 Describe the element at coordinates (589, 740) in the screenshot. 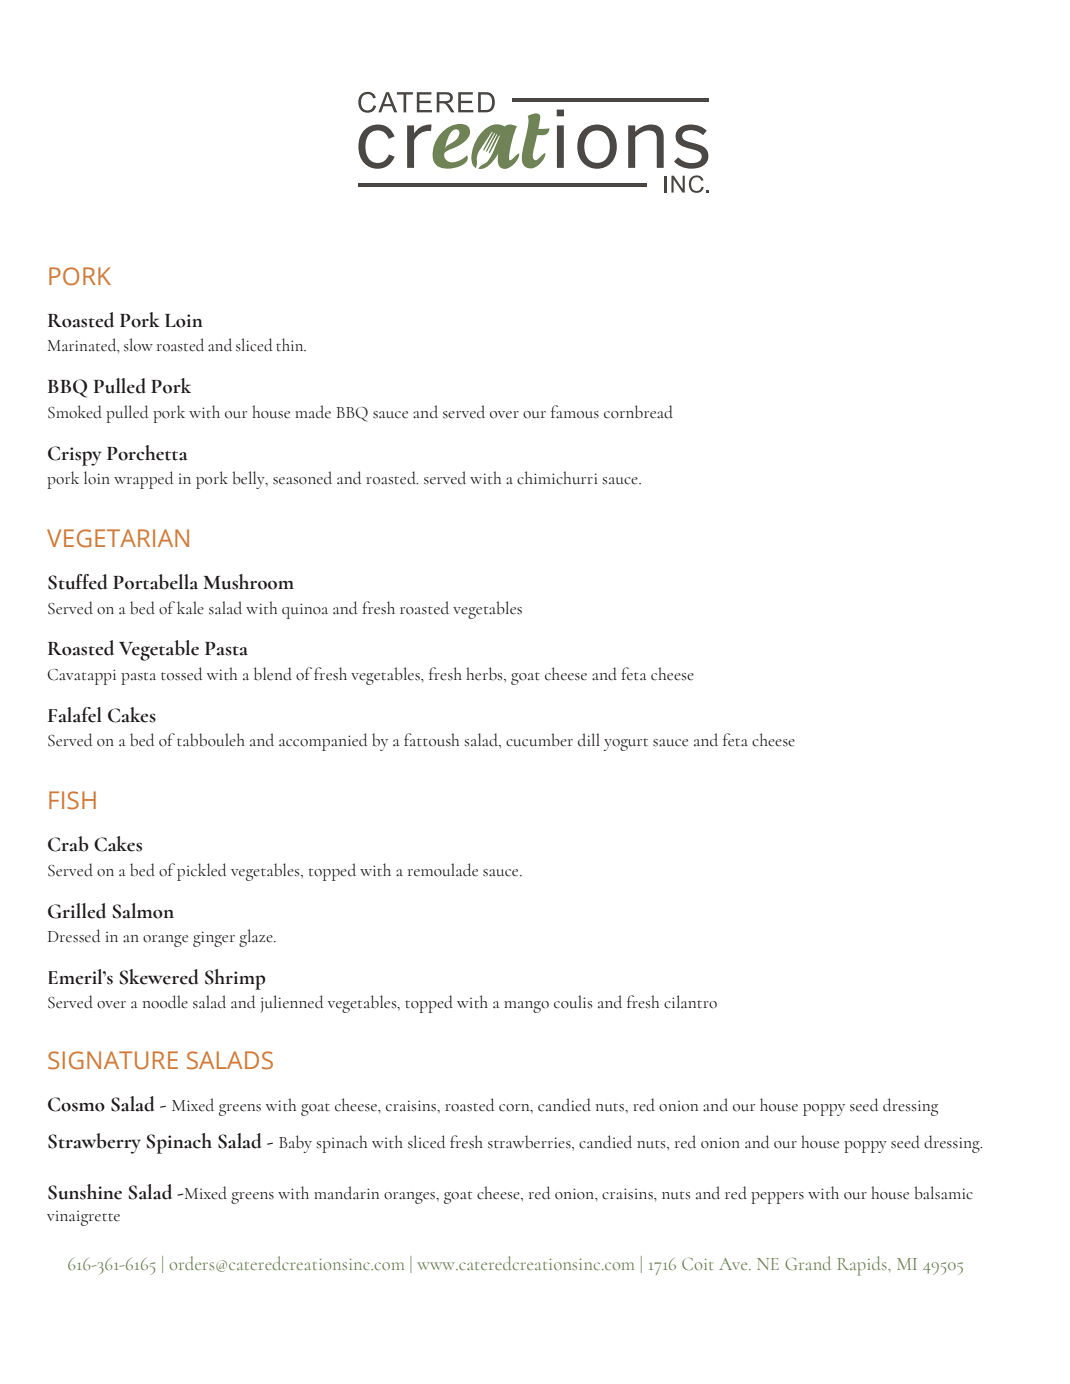

I see `dill` at that location.
